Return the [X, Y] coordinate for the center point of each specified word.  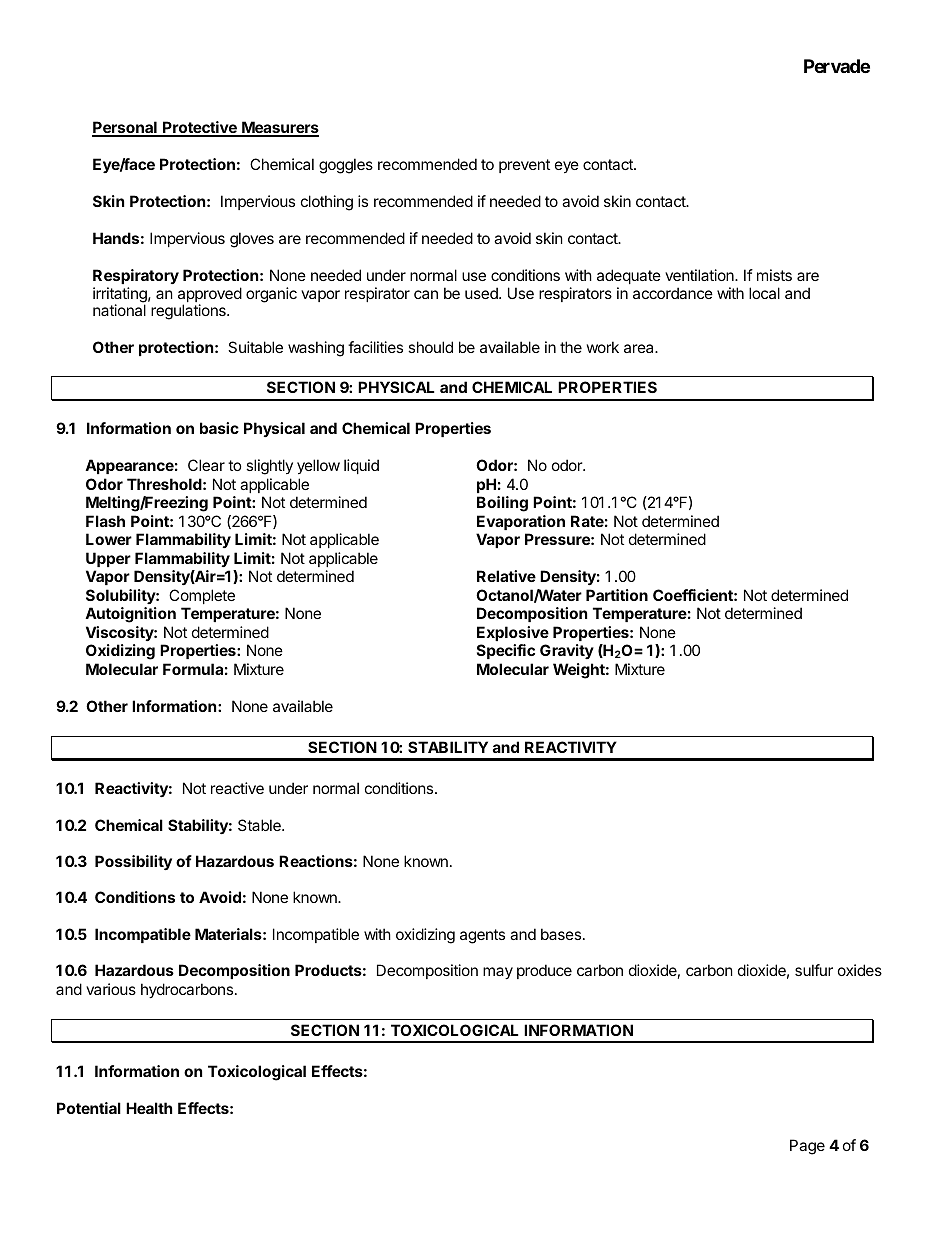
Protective [200, 128]
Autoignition [130, 615]
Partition [617, 595]
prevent [524, 166]
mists [774, 275]
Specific [506, 651]
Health [149, 1108]
